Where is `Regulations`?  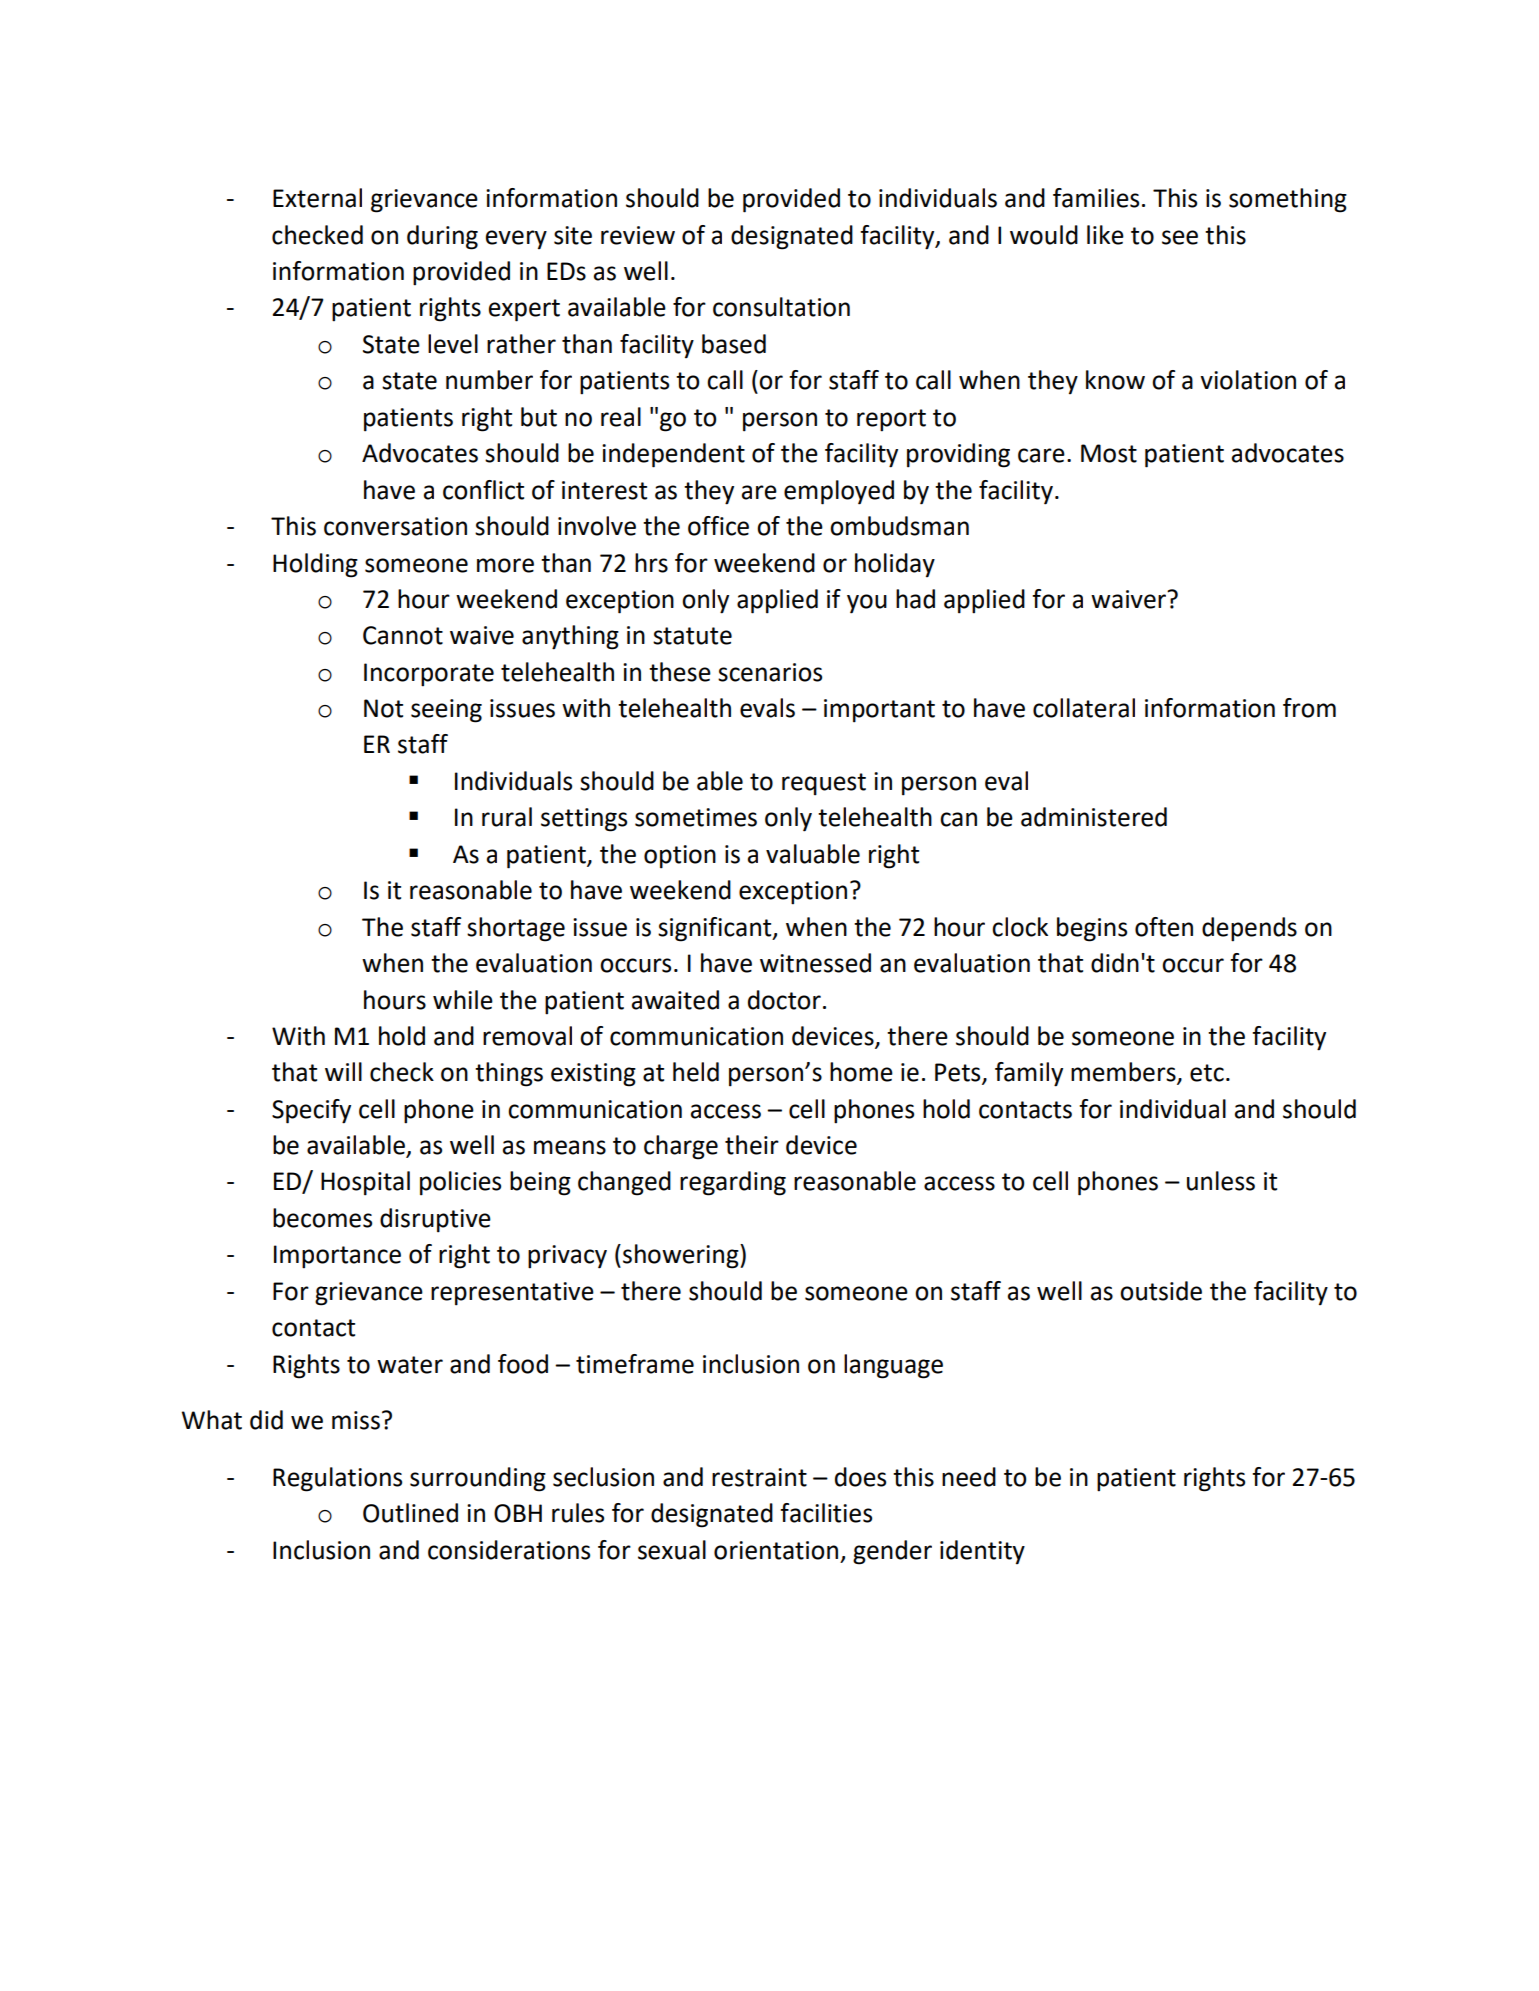 Regulations is located at coordinates (337, 1479).
